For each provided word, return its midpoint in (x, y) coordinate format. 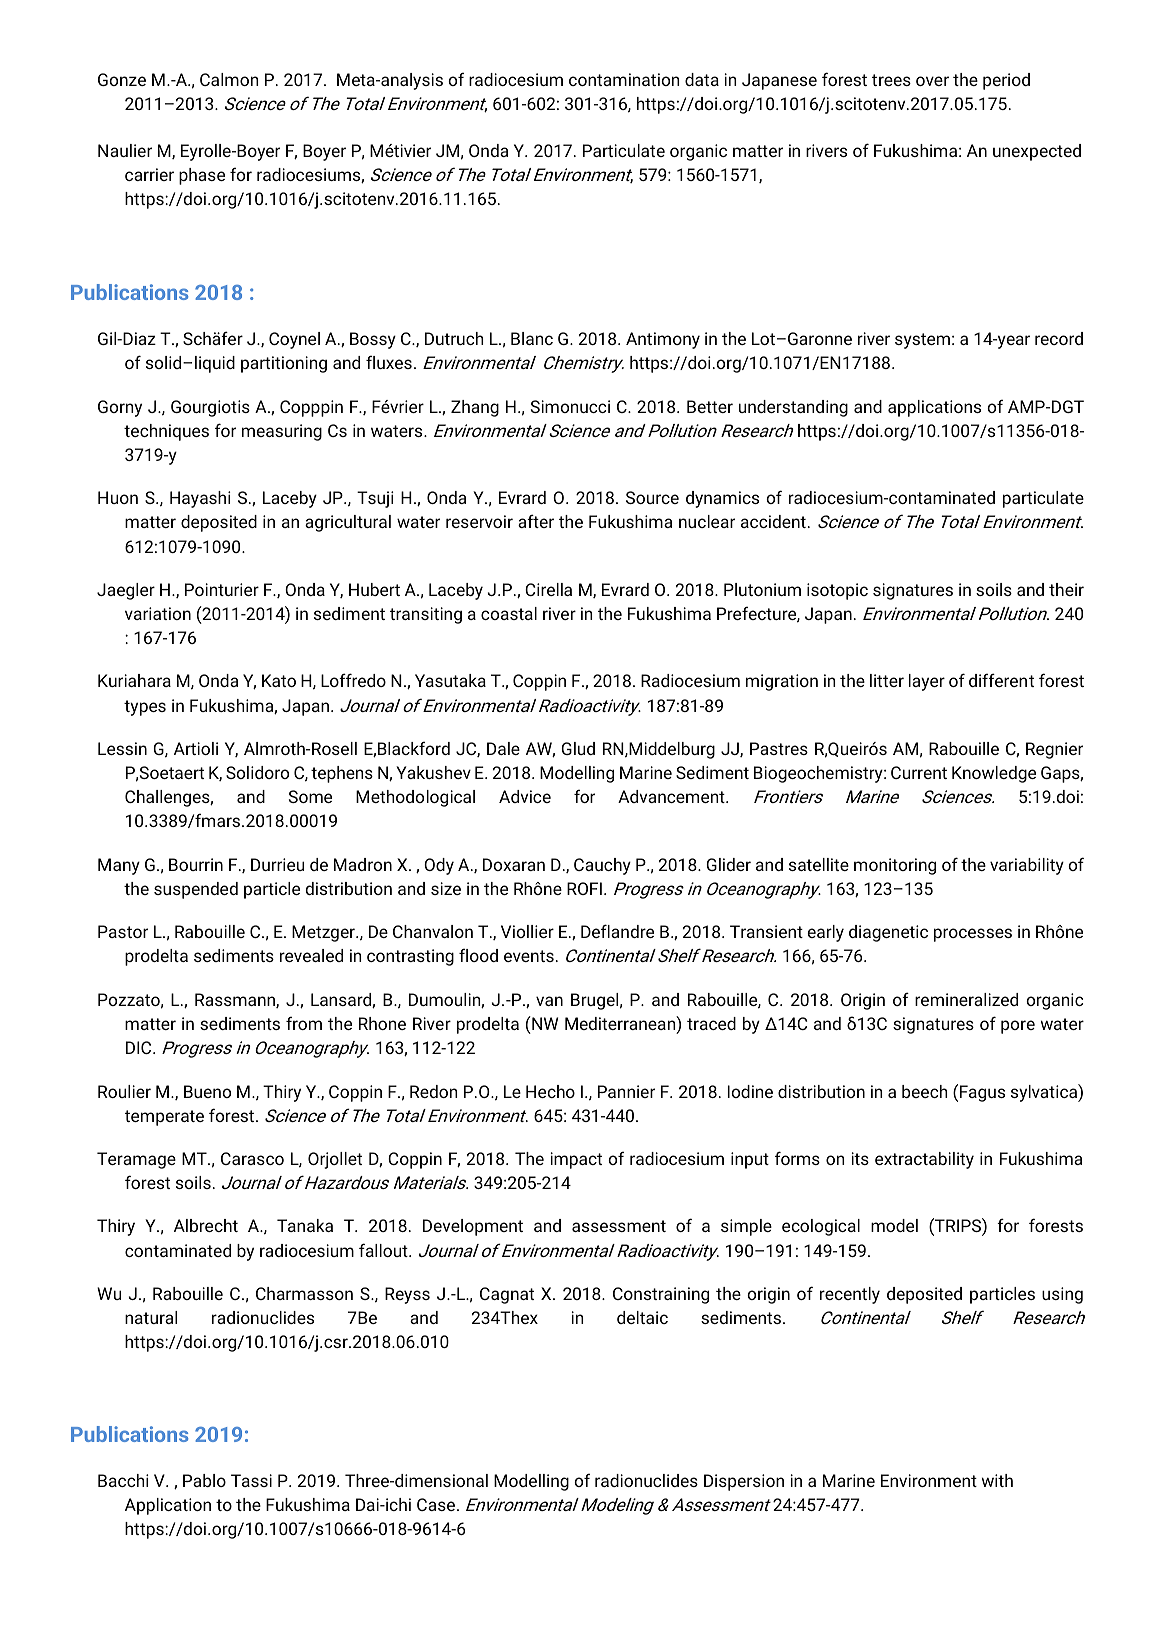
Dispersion (744, 1482)
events (529, 956)
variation (158, 613)
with (997, 1480)
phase (202, 176)
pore (1018, 1027)
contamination (624, 79)
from (304, 1023)
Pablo (204, 1480)
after (536, 521)
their (1066, 589)
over (932, 81)
